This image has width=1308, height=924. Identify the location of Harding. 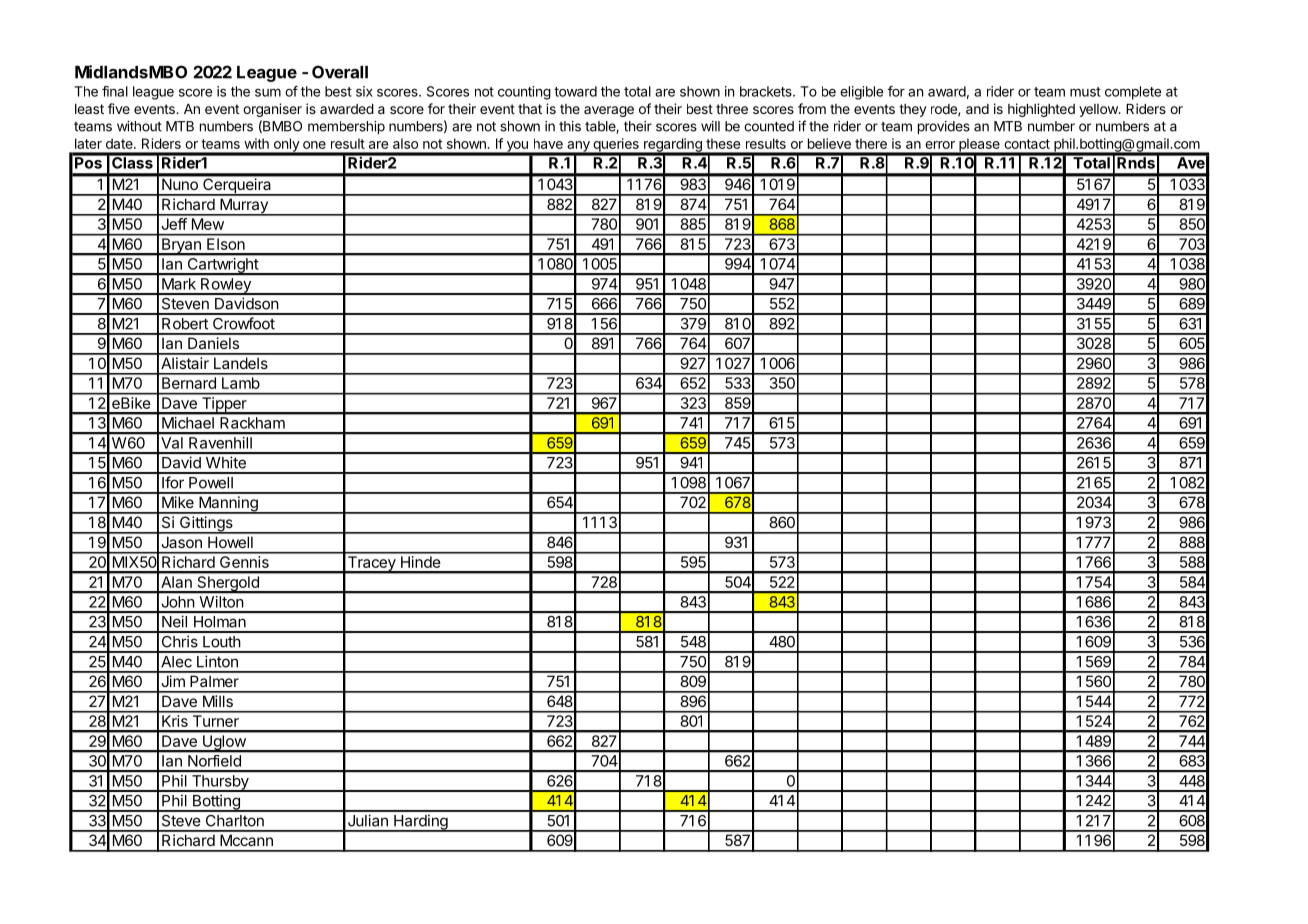
(421, 823).
